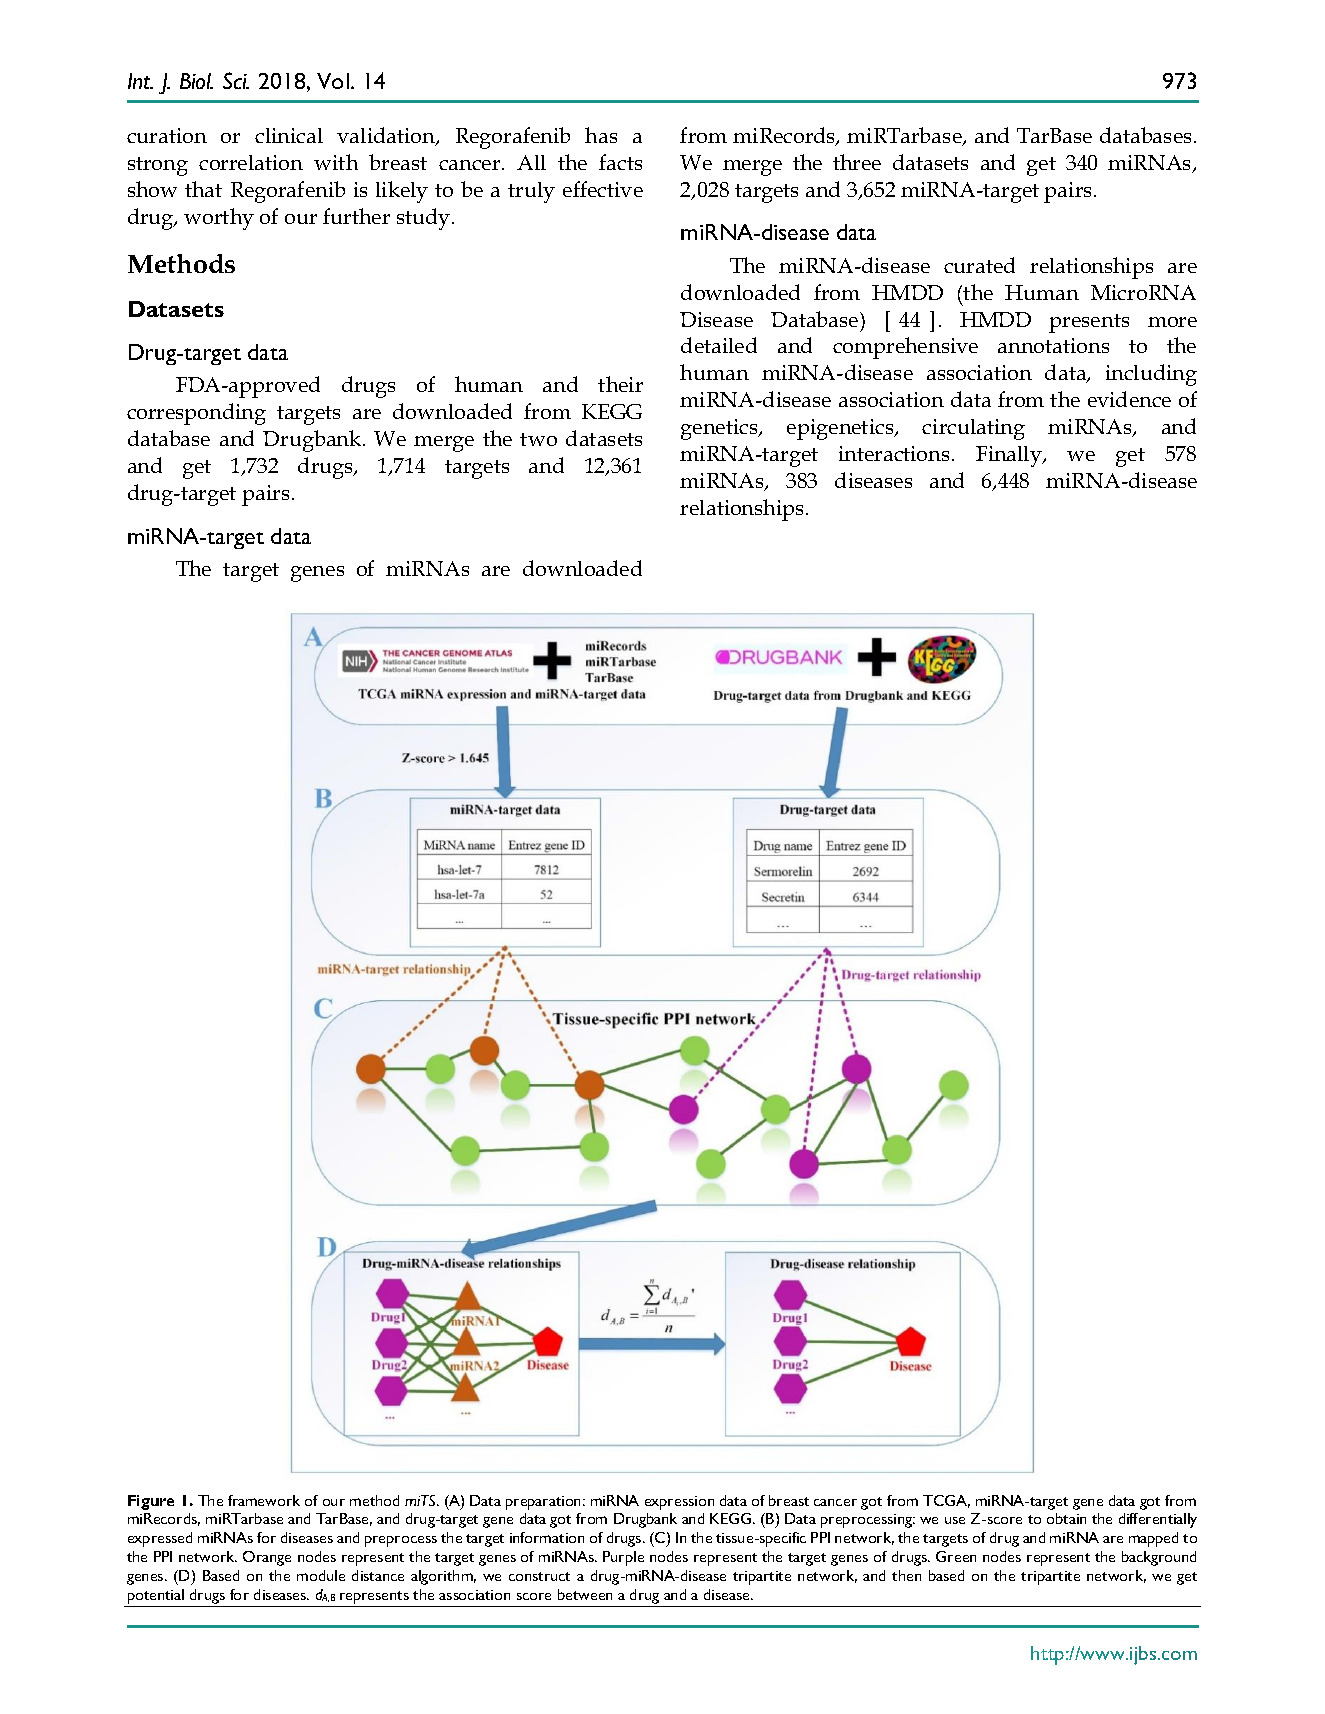  Describe the element at coordinates (679, 1503) in the screenshot. I see `expression` at that location.
